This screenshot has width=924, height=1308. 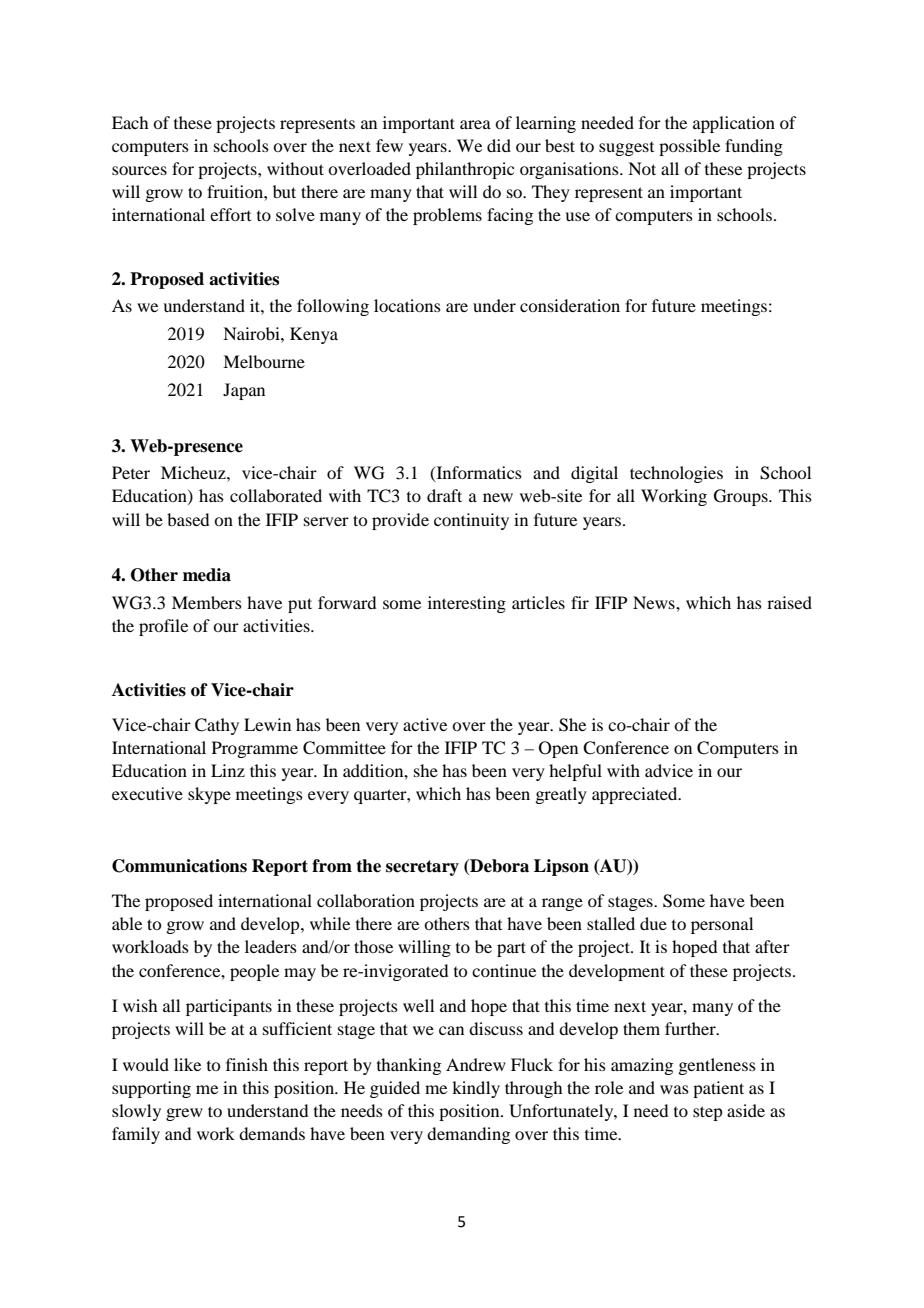 I want to click on possible, so click(x=689, y=147).
